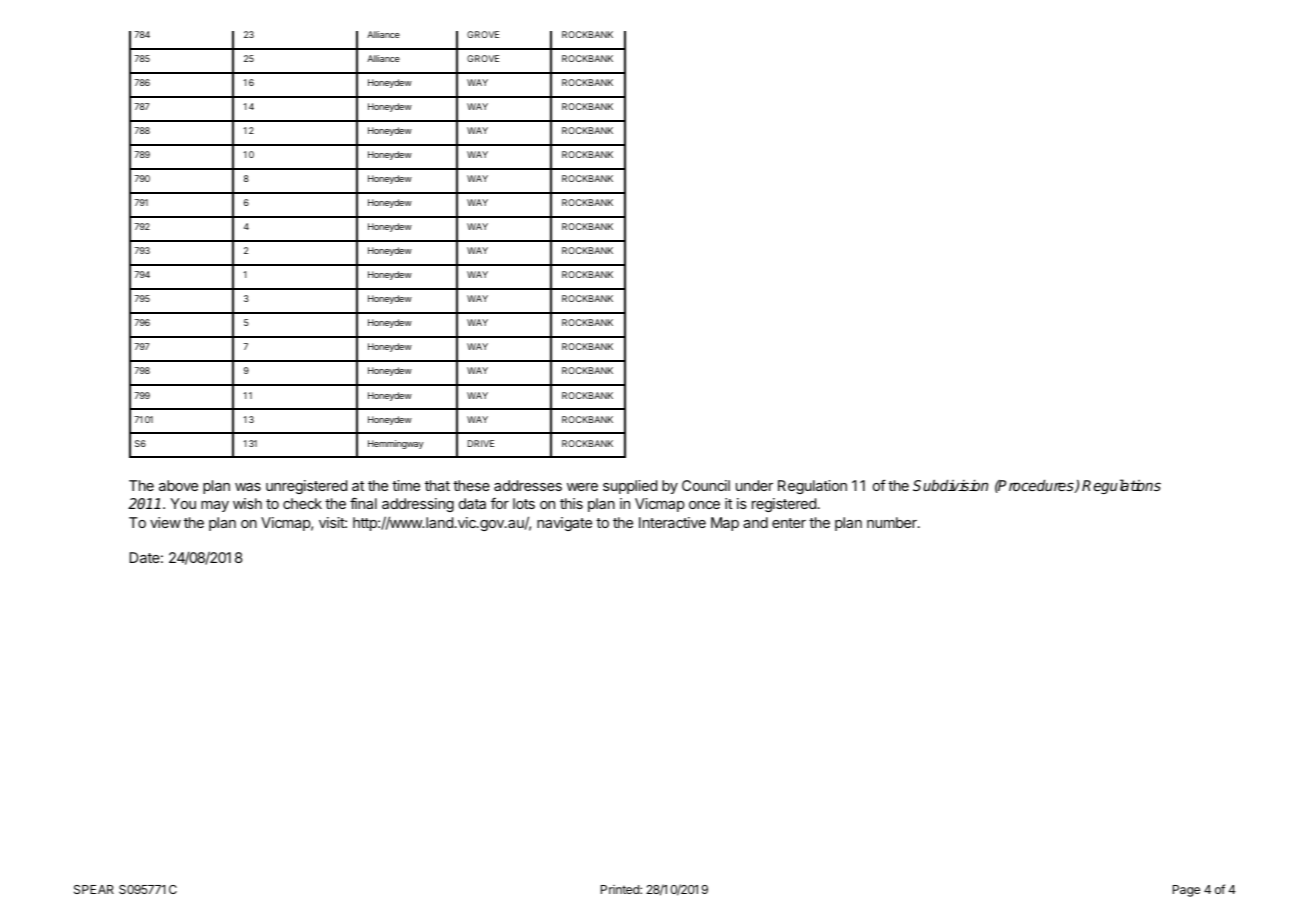  What do you see at coordinates (950, 485) in the document?
I see `Subdivision` at bounding box center [950, 485].
